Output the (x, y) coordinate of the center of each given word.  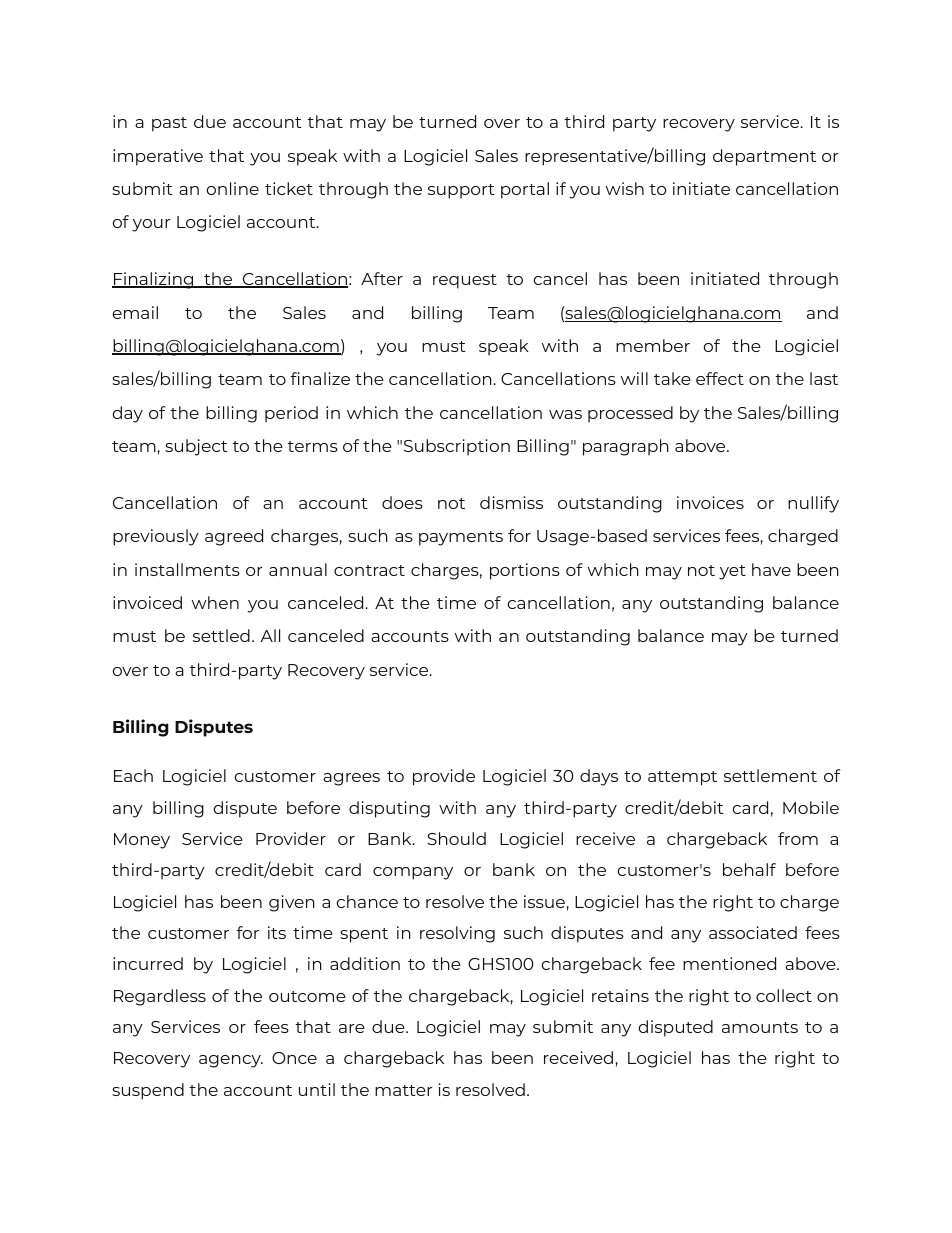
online (232, 188)
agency (231, 1061)
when (215, 602)
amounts (760, 1027)
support (461, 191)
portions (525, 571)
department (764, 157)
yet (732, 572)
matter (404, 1090)
